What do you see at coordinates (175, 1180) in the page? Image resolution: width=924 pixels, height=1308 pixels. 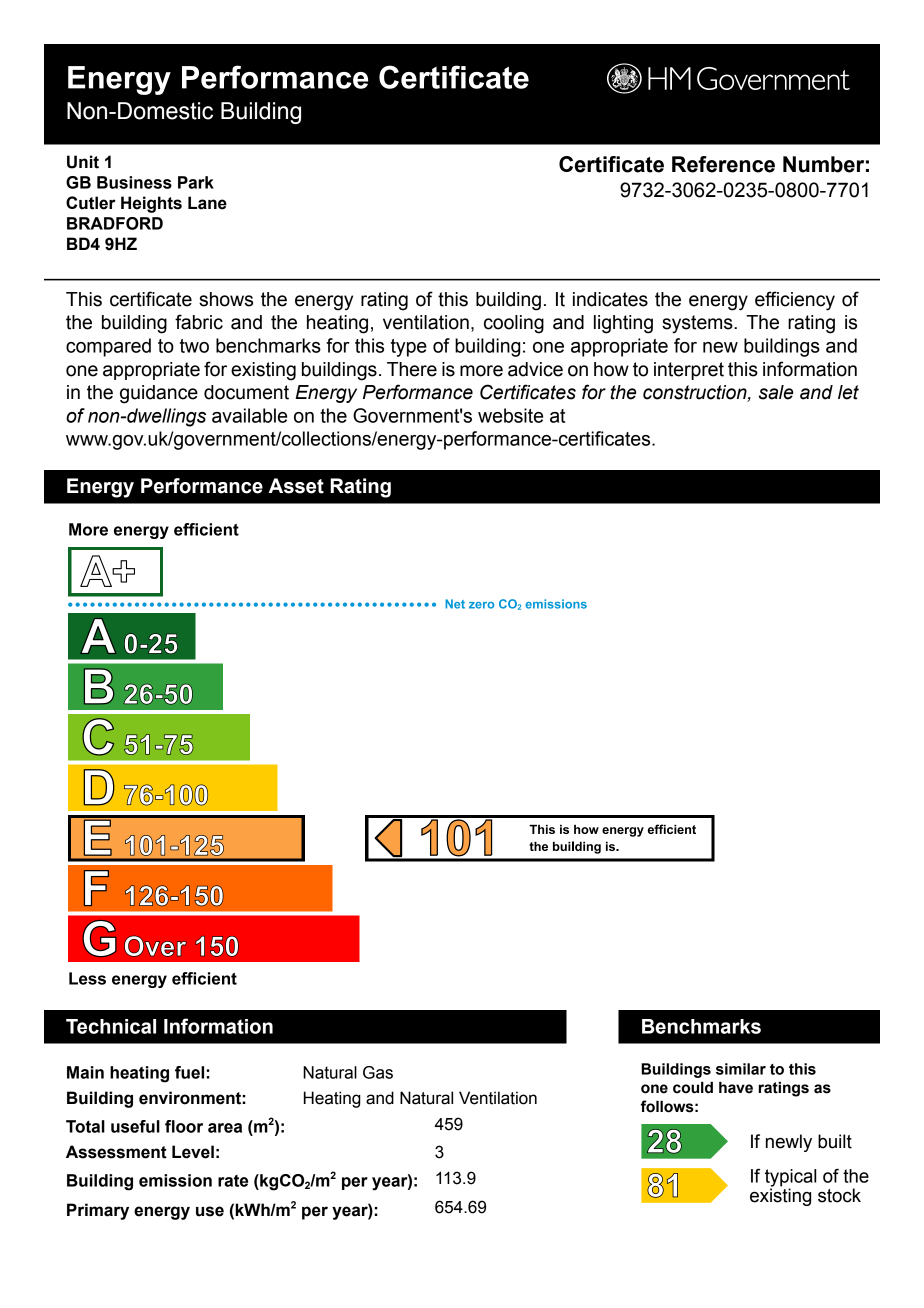 I see `emission` at bounding box center [175, 1180].
